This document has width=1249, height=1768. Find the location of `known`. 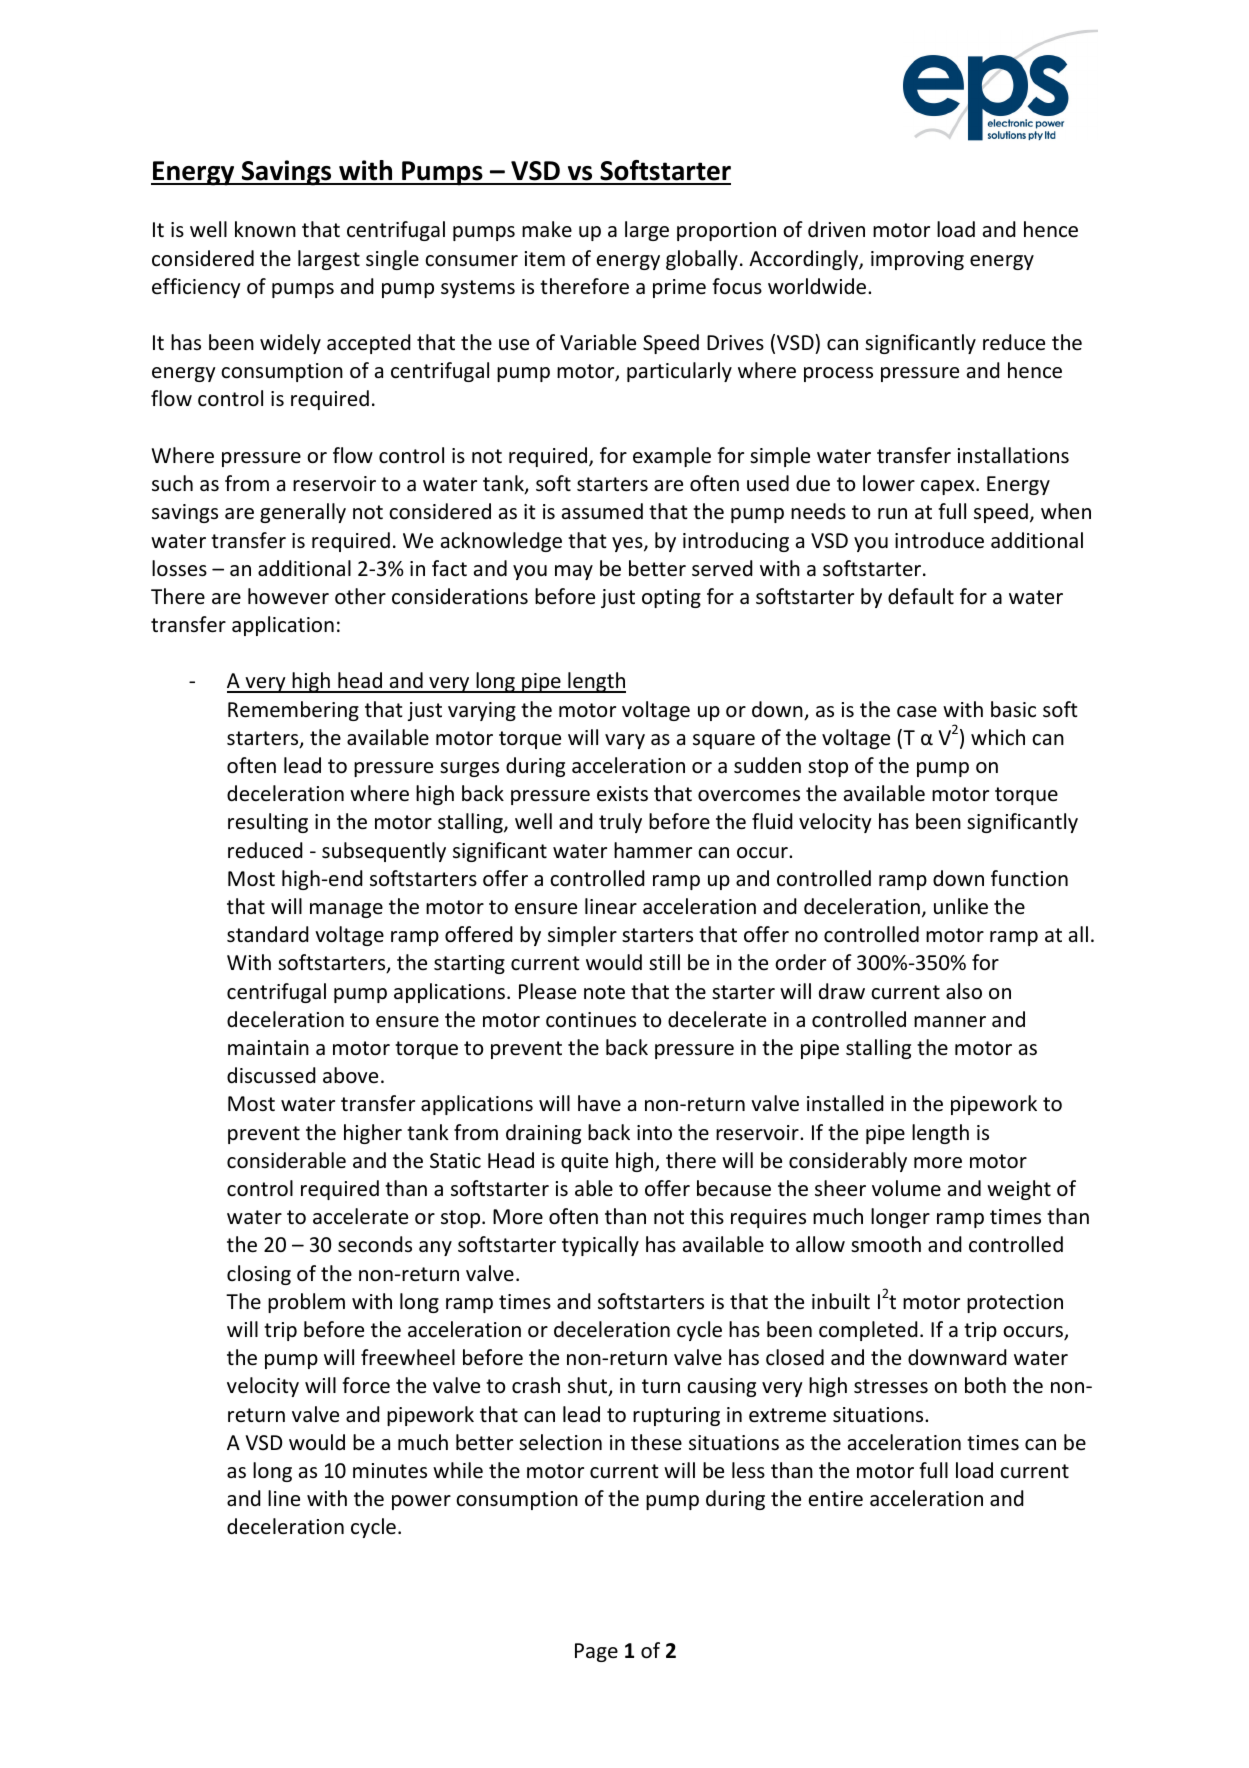

known is located at coordinates (265, 229).
